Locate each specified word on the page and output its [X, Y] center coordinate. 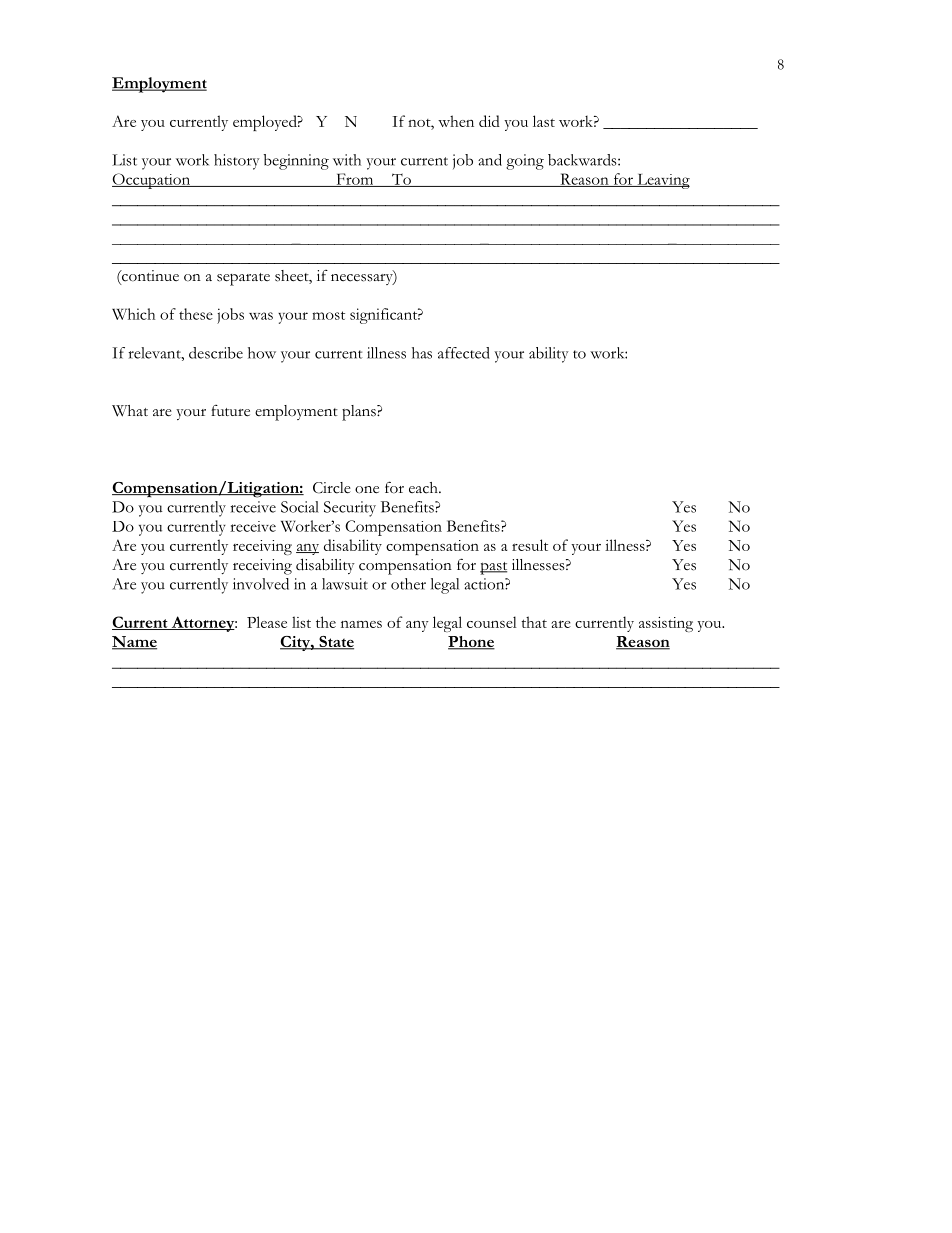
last [544, 121]
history [237, 162]
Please [267, 622]
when [456, 121]
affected [464, 353]
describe [216, 353]
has [422, 353]
